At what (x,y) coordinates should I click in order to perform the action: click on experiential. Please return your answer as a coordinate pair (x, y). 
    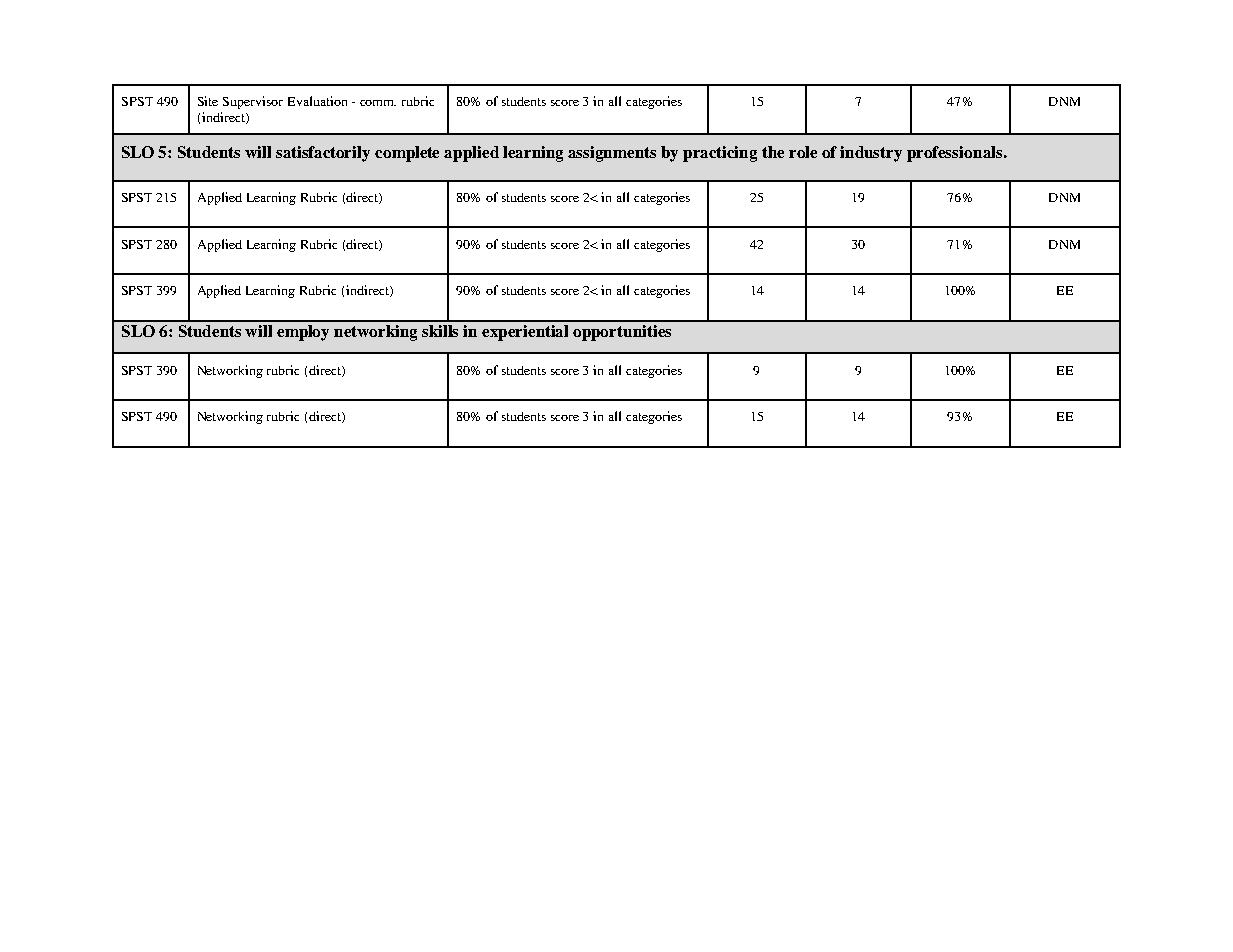
    Looking at the image, I should click on (525, 333).
